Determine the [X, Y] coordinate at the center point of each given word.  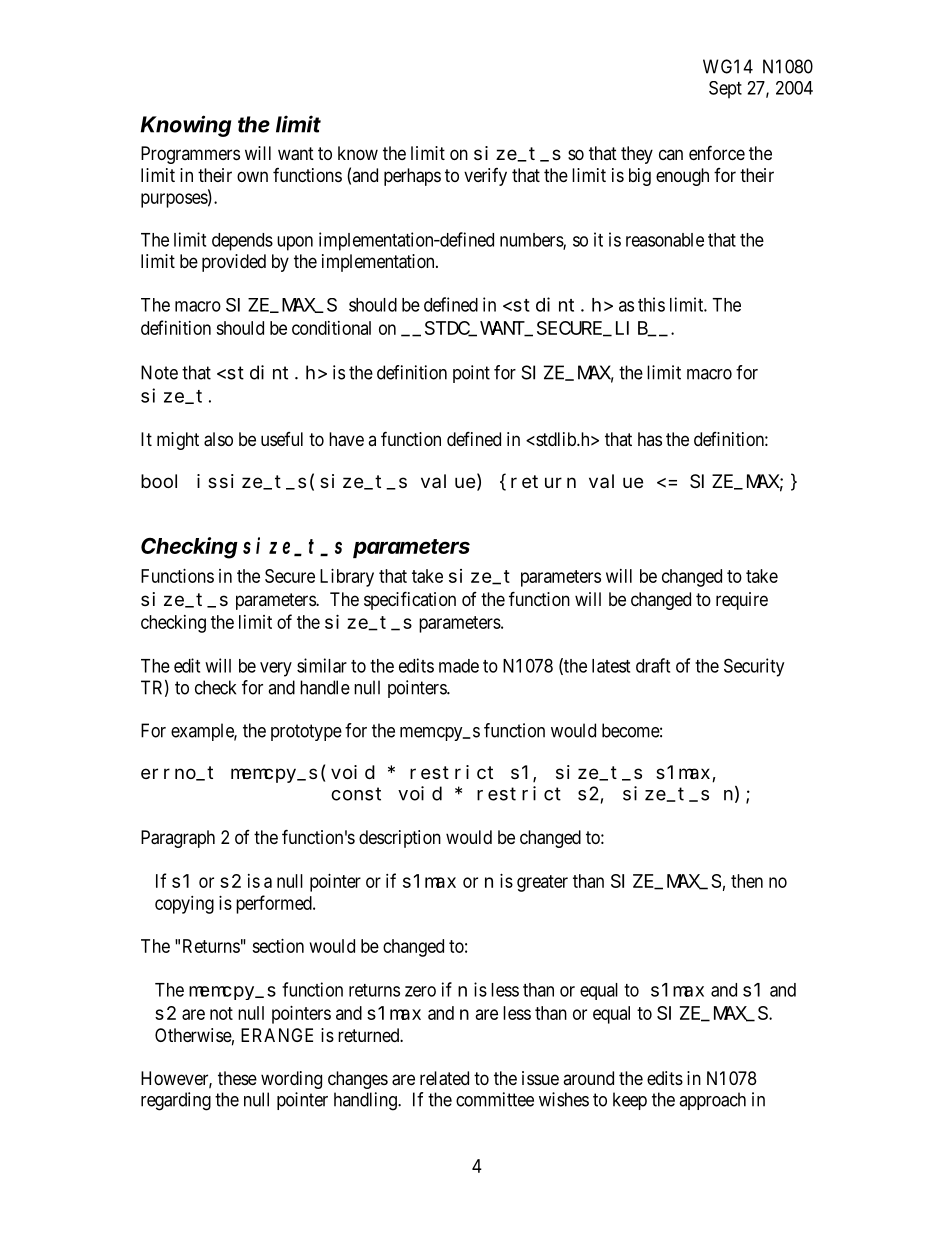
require [742, 601]
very [276, 669]
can [671, 154]
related [444, 1078]
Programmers [190, 155]
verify [485, 177]
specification [410, 600]
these [237, 1078]
